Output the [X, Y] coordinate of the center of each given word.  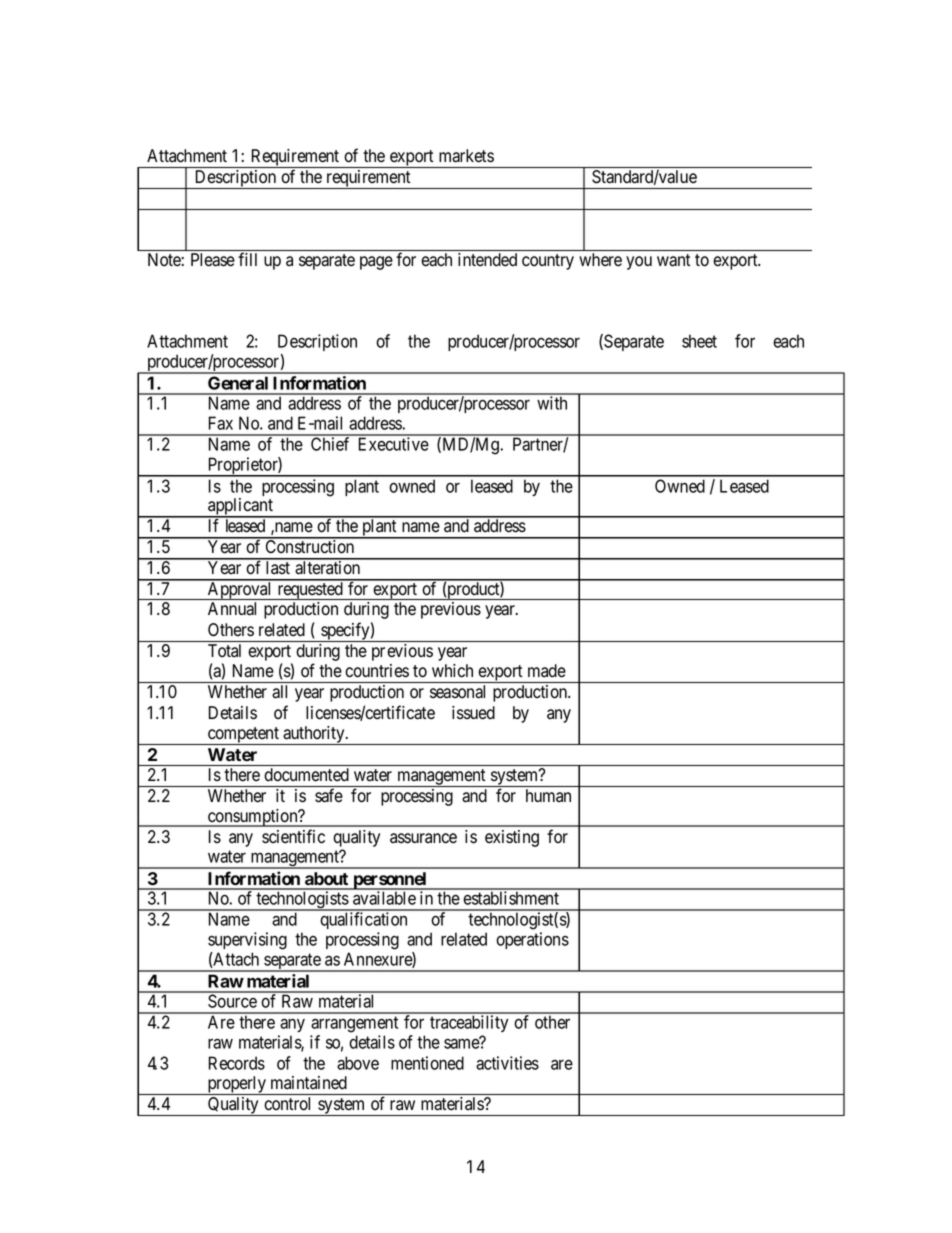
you [639, 263]
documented [307, 774]
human [548, 795]
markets [466, 156]
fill [247, 259]
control [287, 1103]
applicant [240, 508]
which [452, 671]
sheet [699, 341]
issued [473, 713]
